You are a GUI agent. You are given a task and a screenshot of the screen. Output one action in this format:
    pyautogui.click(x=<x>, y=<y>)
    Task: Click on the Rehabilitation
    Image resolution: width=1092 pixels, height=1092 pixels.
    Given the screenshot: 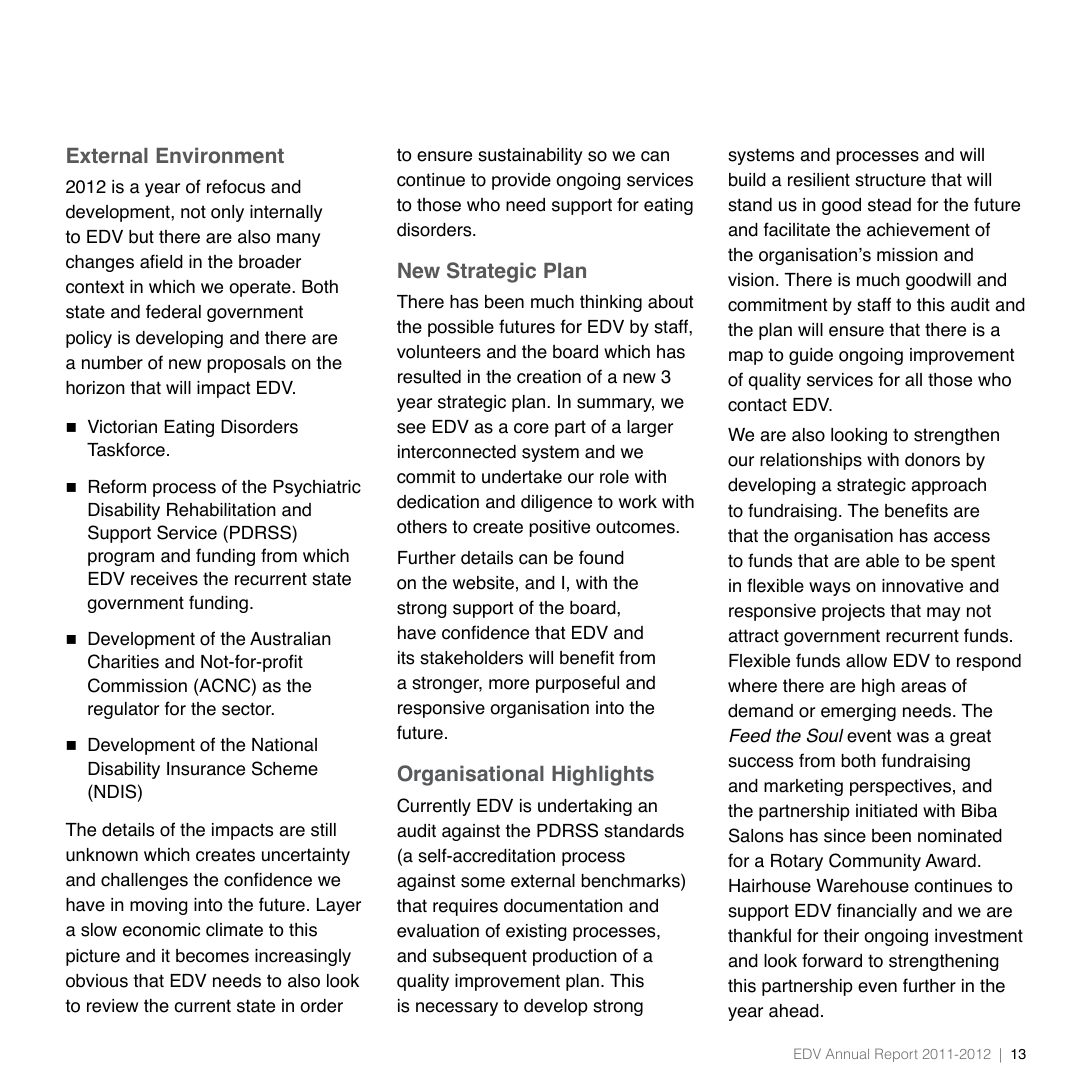 What is the action you would take?
    pyautogui.click(x=221, y=510)
